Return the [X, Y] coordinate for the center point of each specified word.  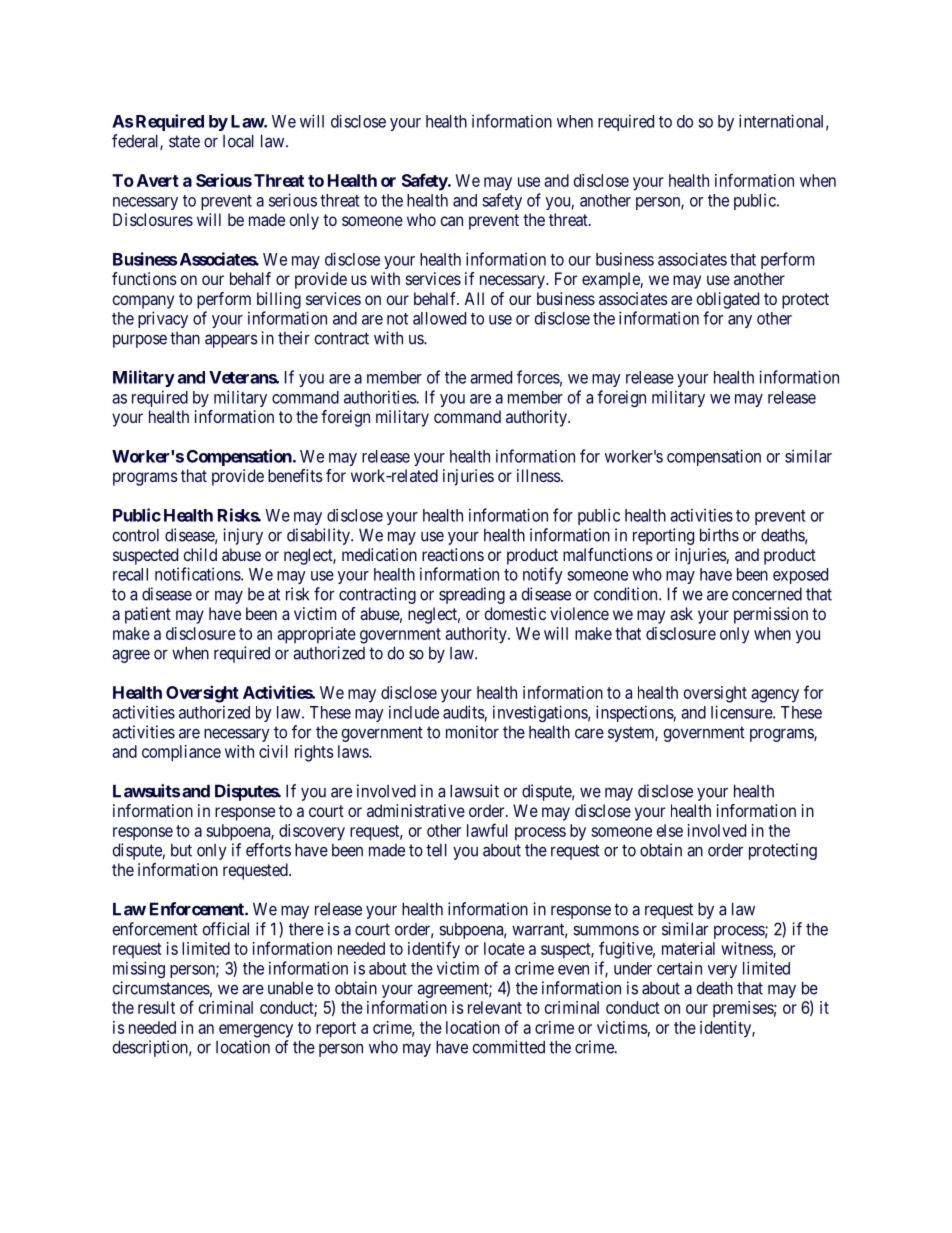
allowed [439, 318]
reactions [453, 554]
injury [243, 536]
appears [231, 341]
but [181, 850]
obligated [728, 300]
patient [148, 615]
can [452, 221]
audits [464, 712]
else [670, 830]
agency [775, 696]
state [184, 141]
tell [436, 850]
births [719, 535]
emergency [256, 1031]
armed [491, 377]
